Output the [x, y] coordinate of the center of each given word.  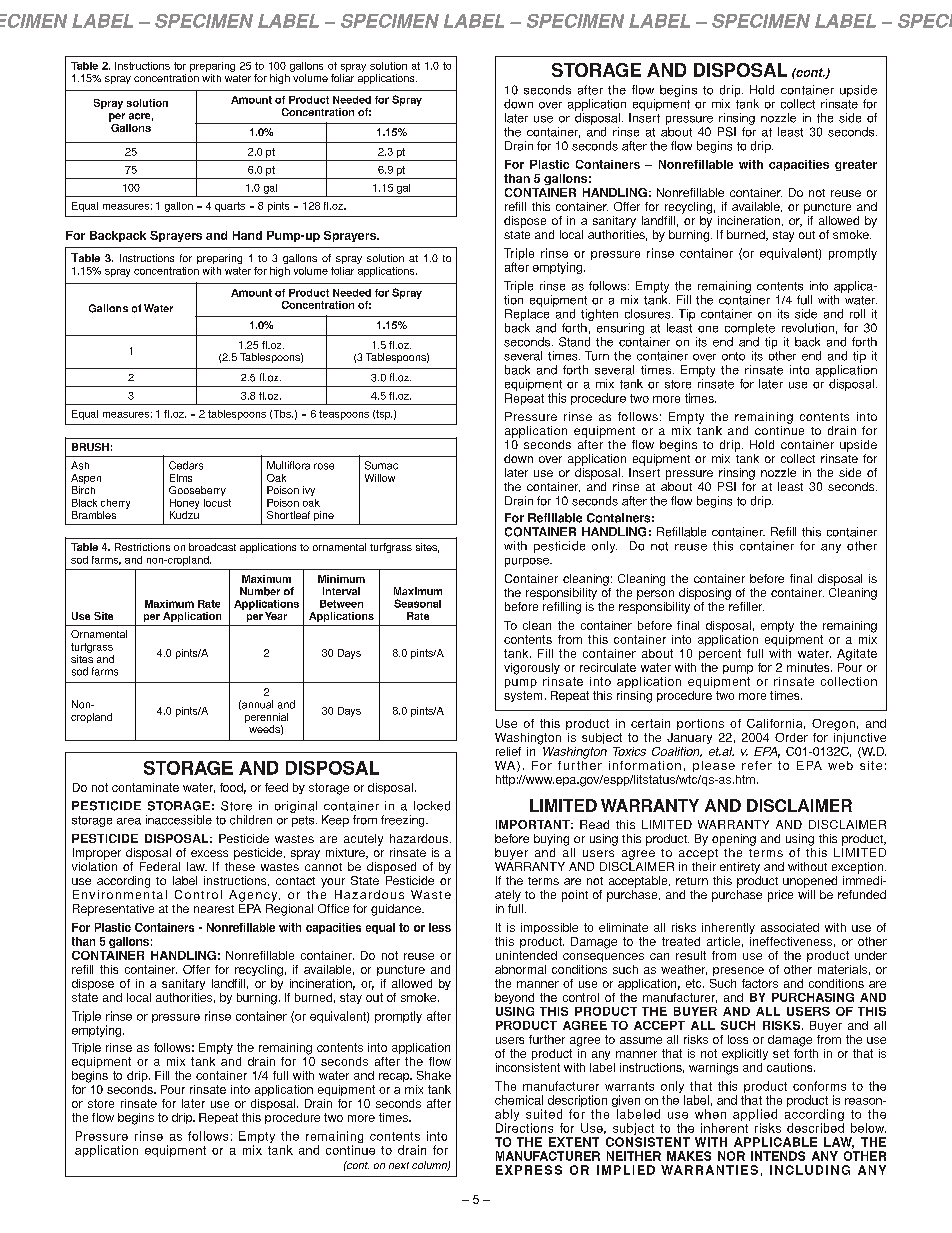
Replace [527, 315]
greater [856, 165]
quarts [230, 207]
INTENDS [778, 1156]
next [399, 1165]
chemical [519, 1100]
